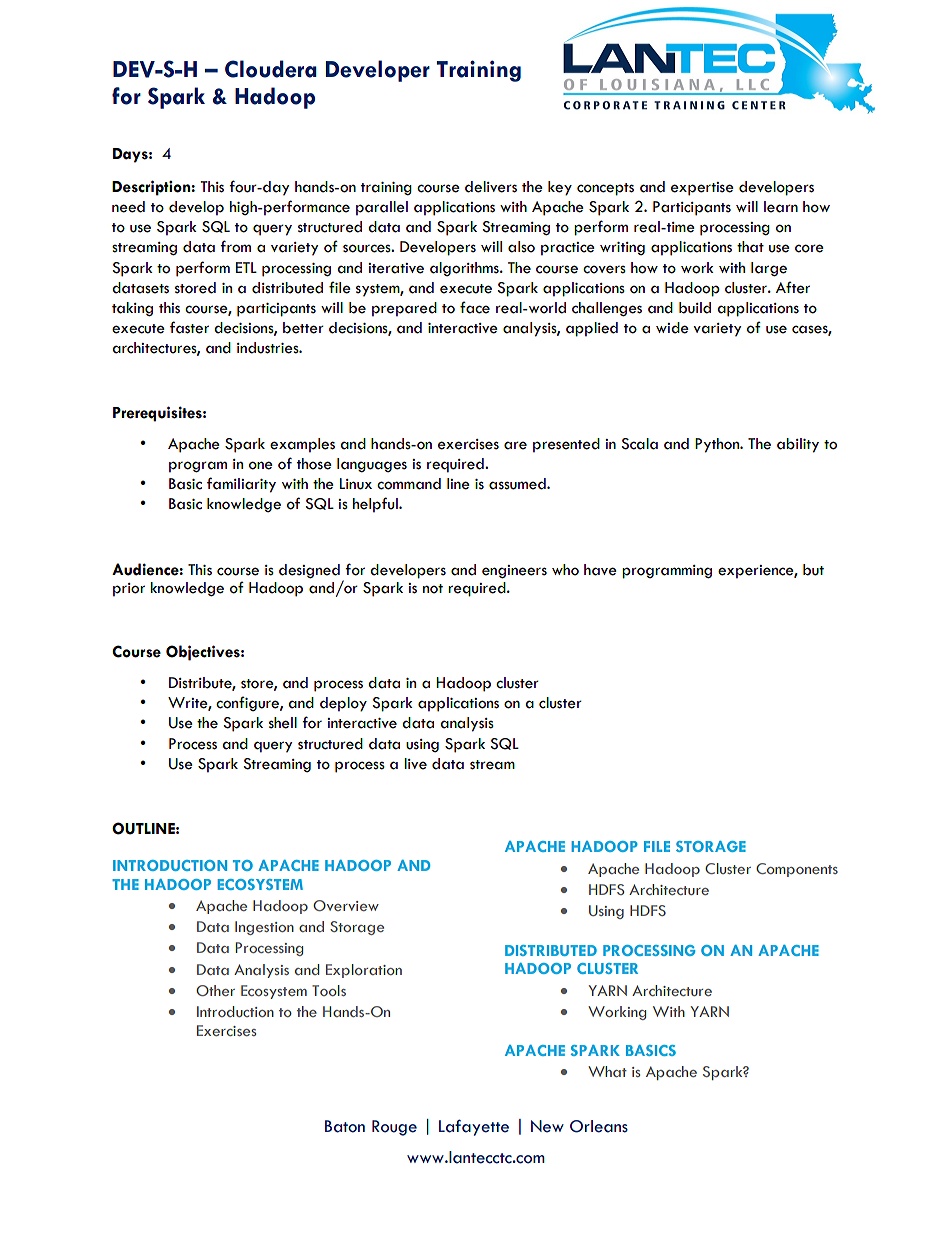 The height and width of the screenshot is (1233, 952). I want to click on expertise, so click(702, 189).
